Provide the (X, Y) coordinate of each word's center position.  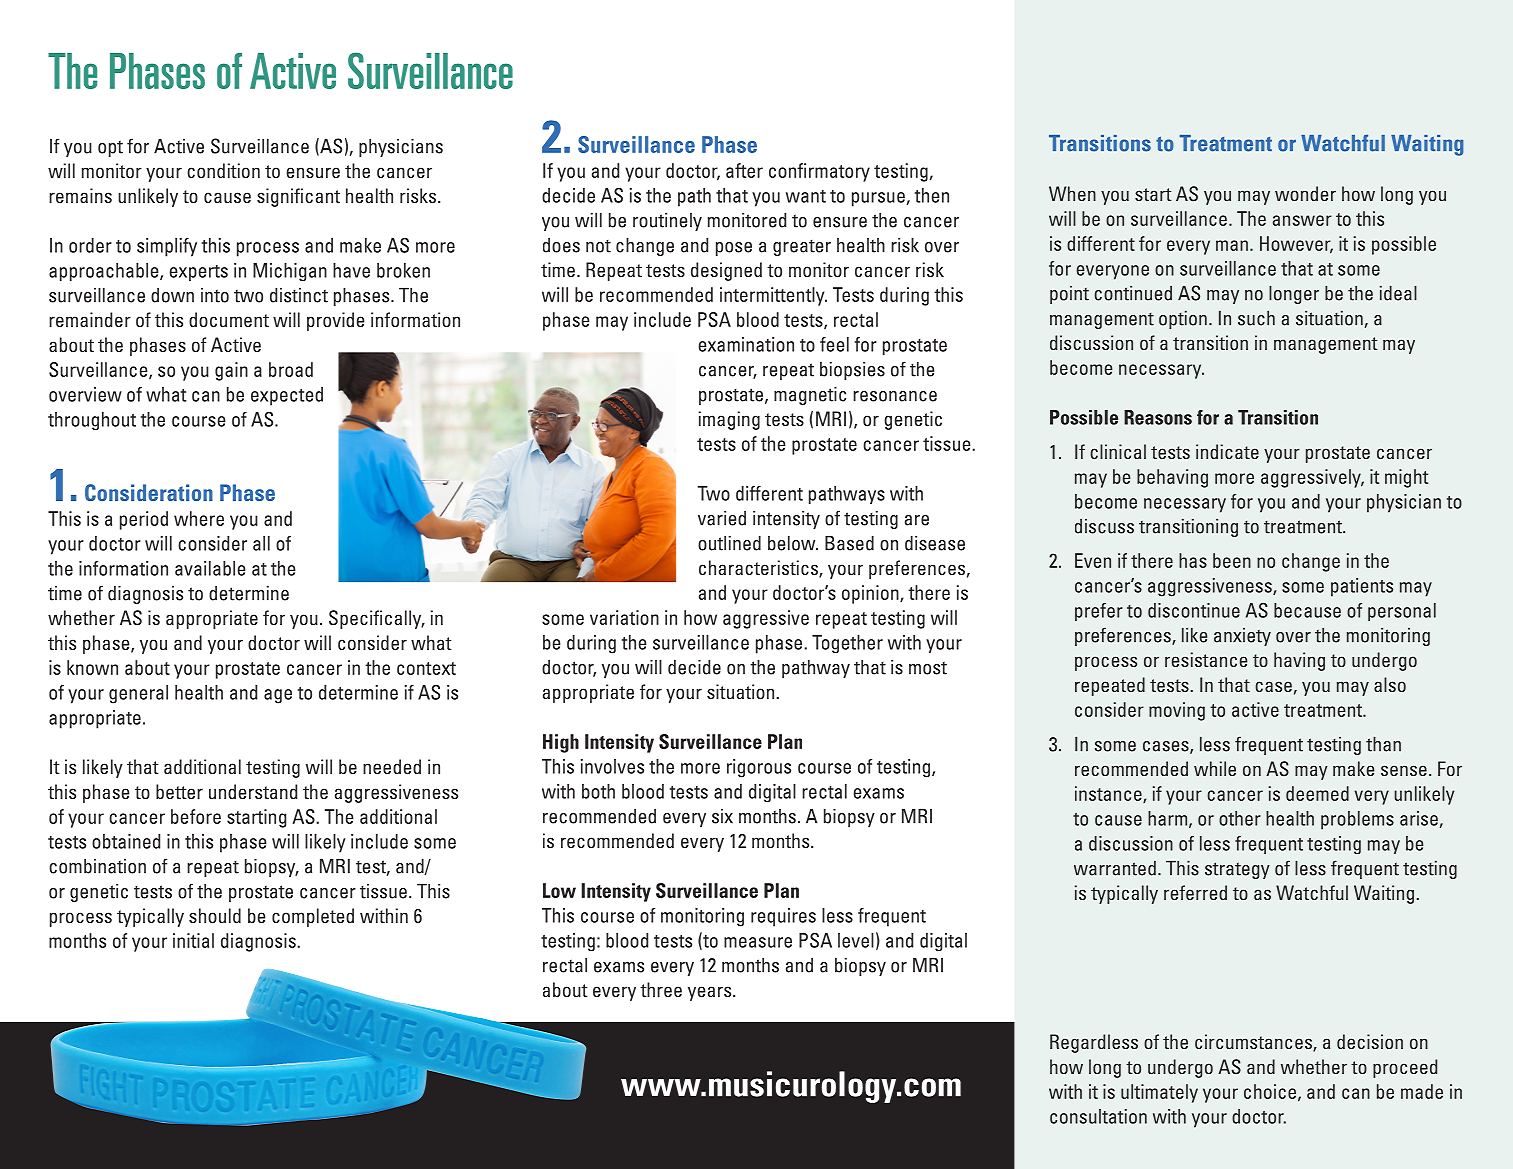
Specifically (376, 619)
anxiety (1242, 637)
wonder (1305, 193)
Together (847, 644)
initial (193, 940)
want (806, 196)
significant (298, 197)
